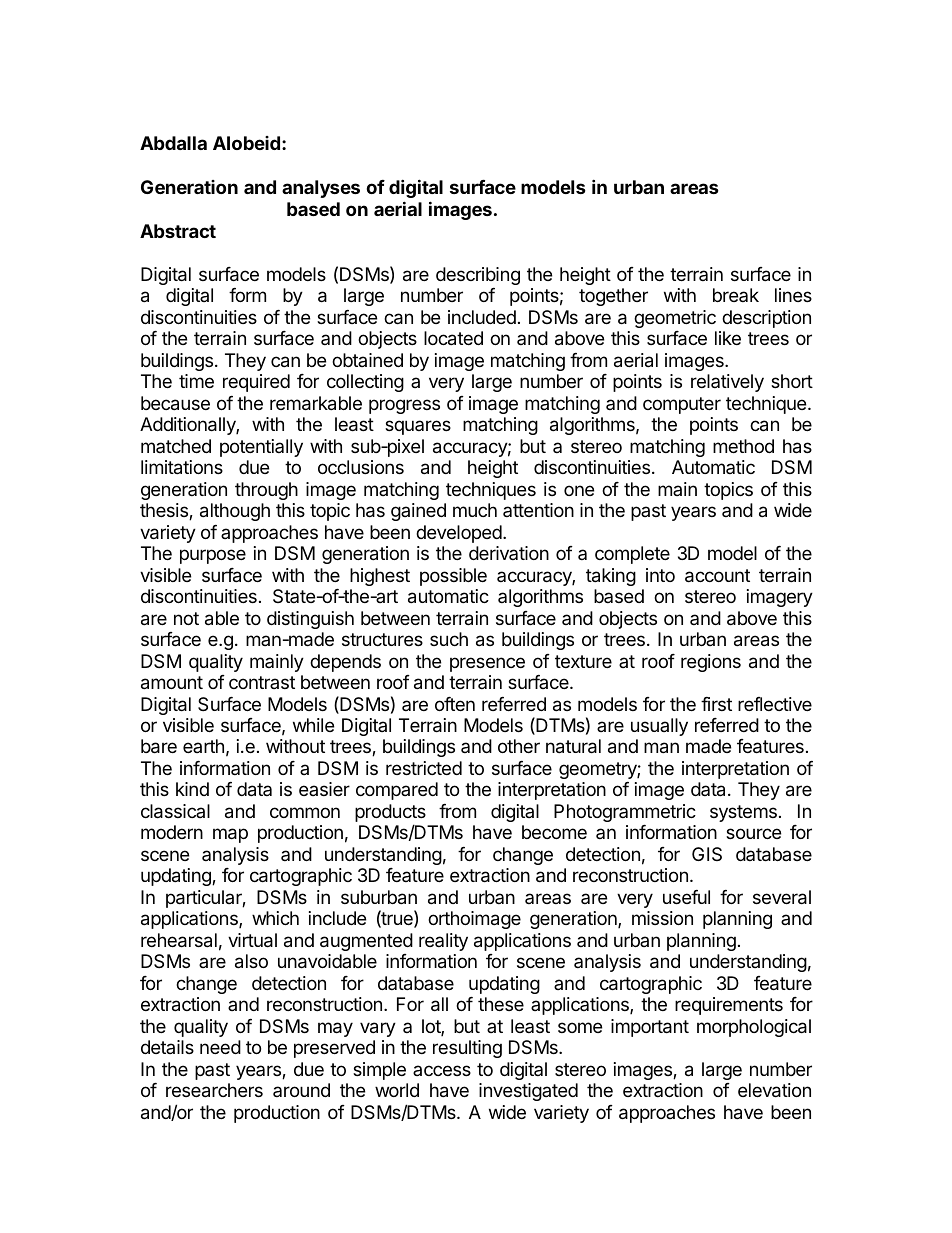  Describe the element at coordinates (453, 338) in the page. I see `located` at that location.
